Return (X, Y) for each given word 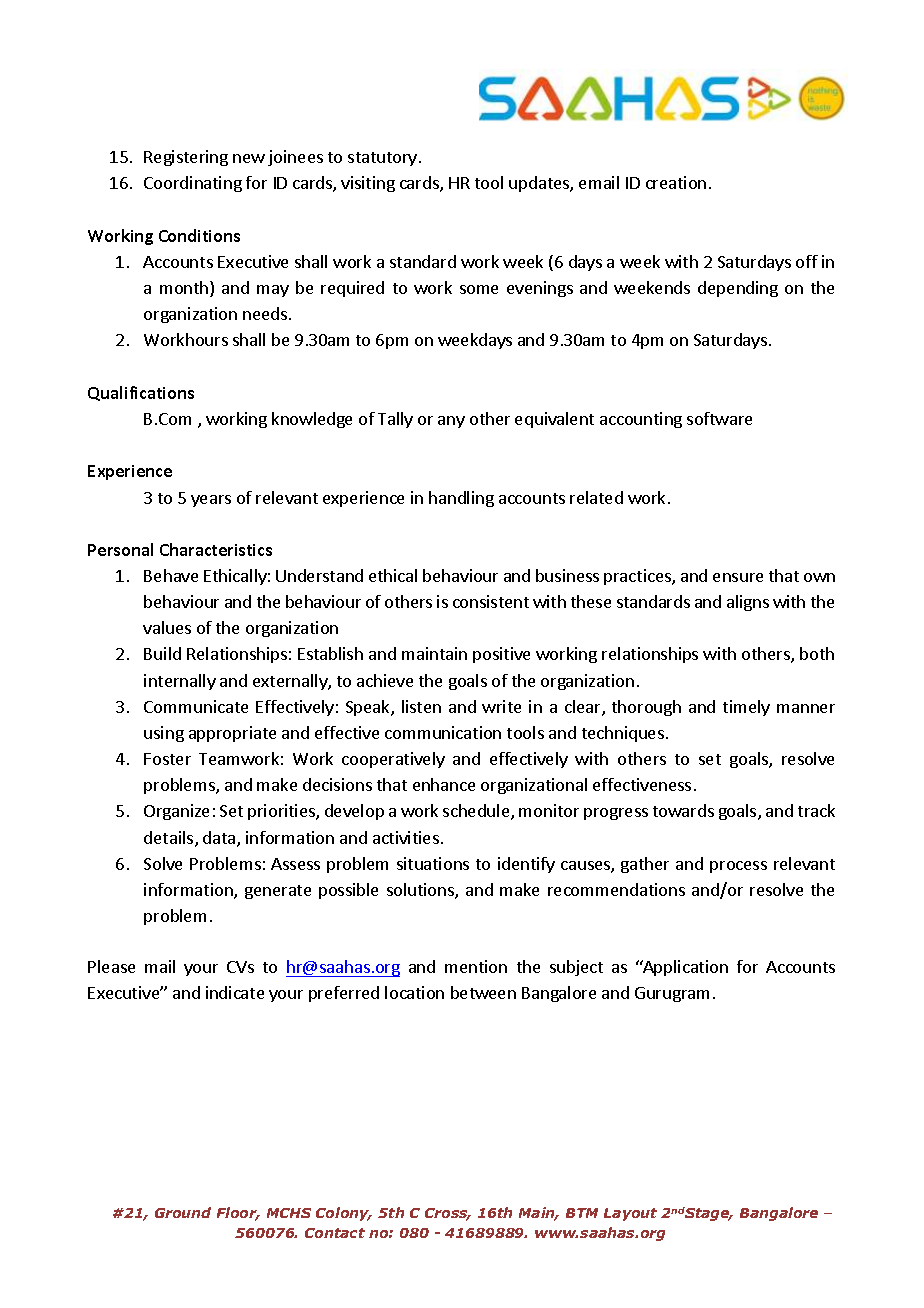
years (211, 501)
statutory (384, 159)
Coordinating (193, 184)
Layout (630, 1214)
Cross (447, 1214)
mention (476, 966)
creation (676, 182)
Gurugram (672, 994)
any (451, 422)
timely (746, 708)
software (719, 418)
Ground (183, 1212)
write (501, 706)
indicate (235, 992)
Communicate (196, 706)
